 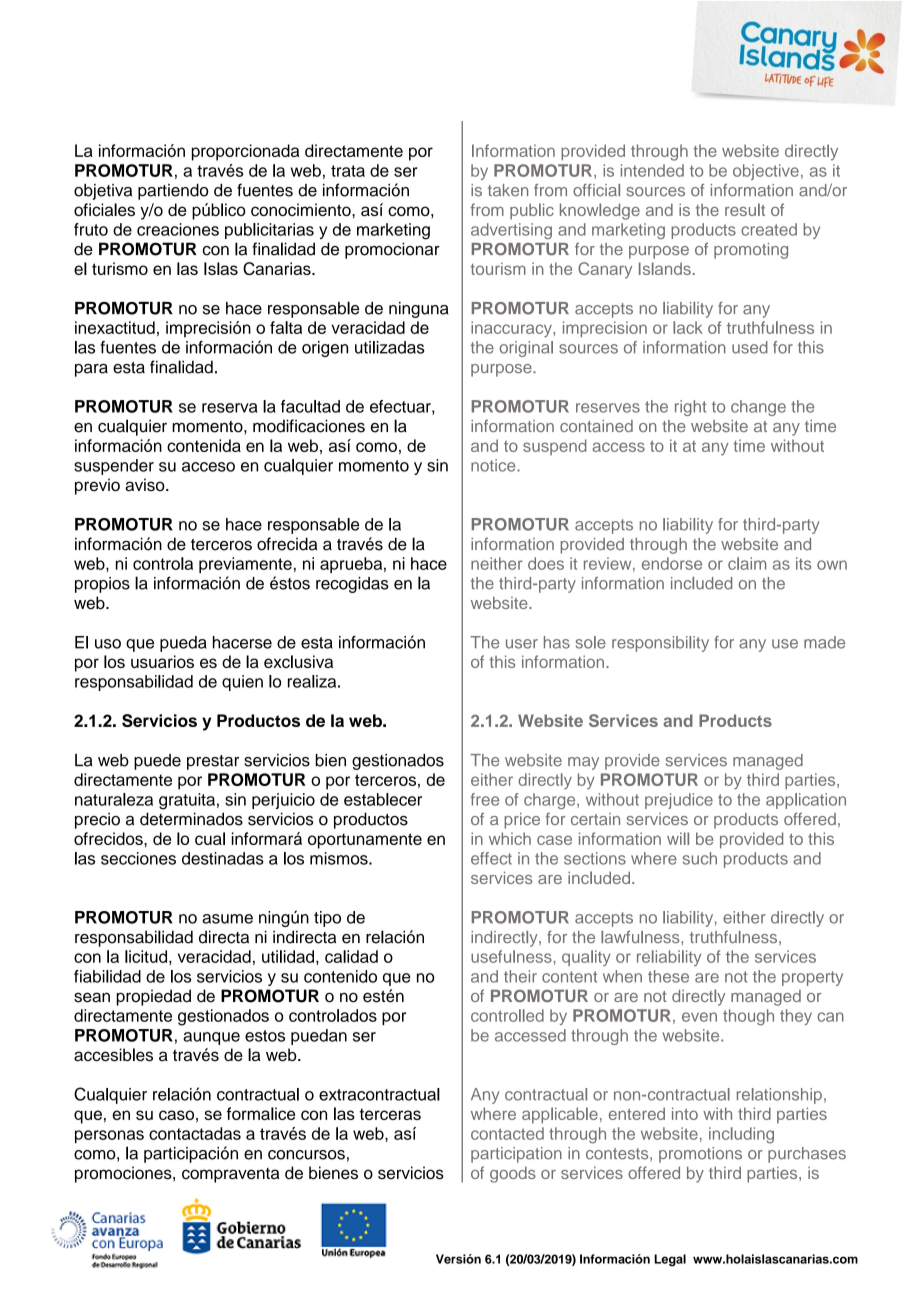 I want to click on goods, so click(x=513, y=1174).
